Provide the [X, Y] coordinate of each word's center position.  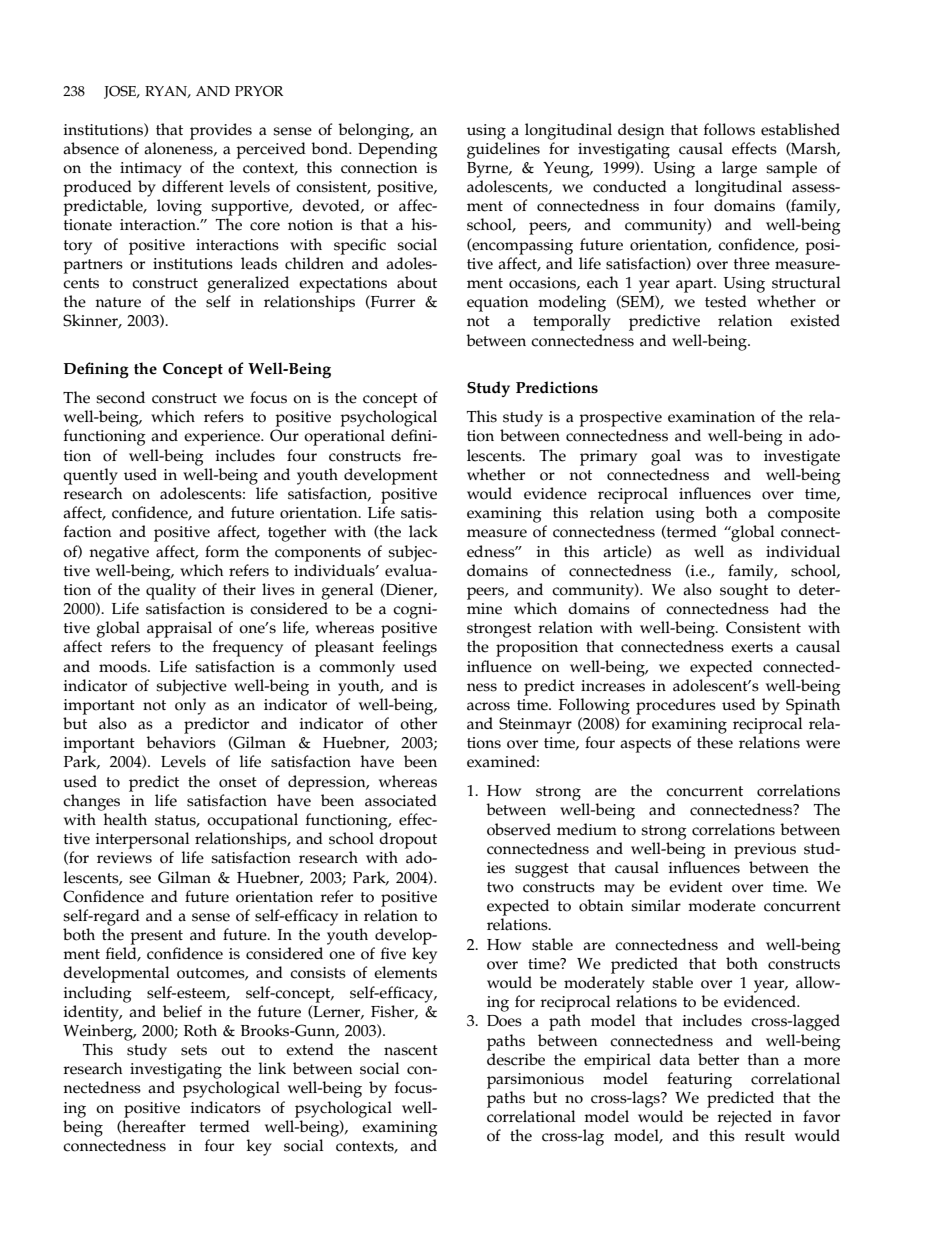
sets [194, 1050]
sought [744, 591]
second [120, 397]
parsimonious [535, 1081]
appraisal [179, 629]
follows [729, 129]
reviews [124, 858]
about [417, 282]
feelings [410, 648]
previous [765, 851]
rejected [744, 1118]
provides [221, 131]
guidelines [503, 150]
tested [726, 301]
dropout [408, 840]
